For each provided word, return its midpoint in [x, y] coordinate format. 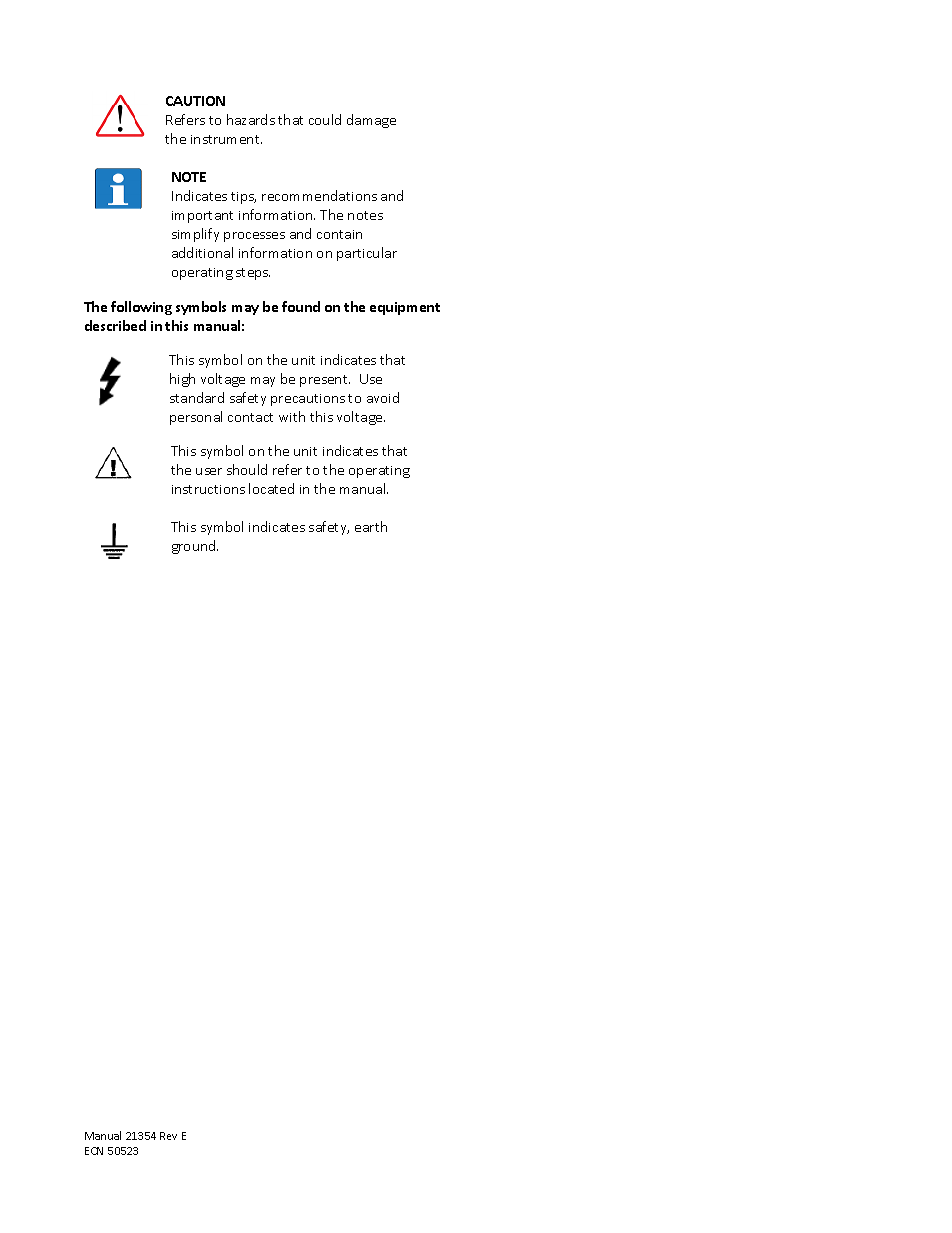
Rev [168, 1136]
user [209, 471]
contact [250, 417]
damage [371, 121]
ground [195, 547]
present [325, 381]
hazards [251, 119]
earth [371, 526]
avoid [383, 397]
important [202, 217]
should [247, 469]
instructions [208, 489]
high [182, 380]
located [271, 488]
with [292, 416]
